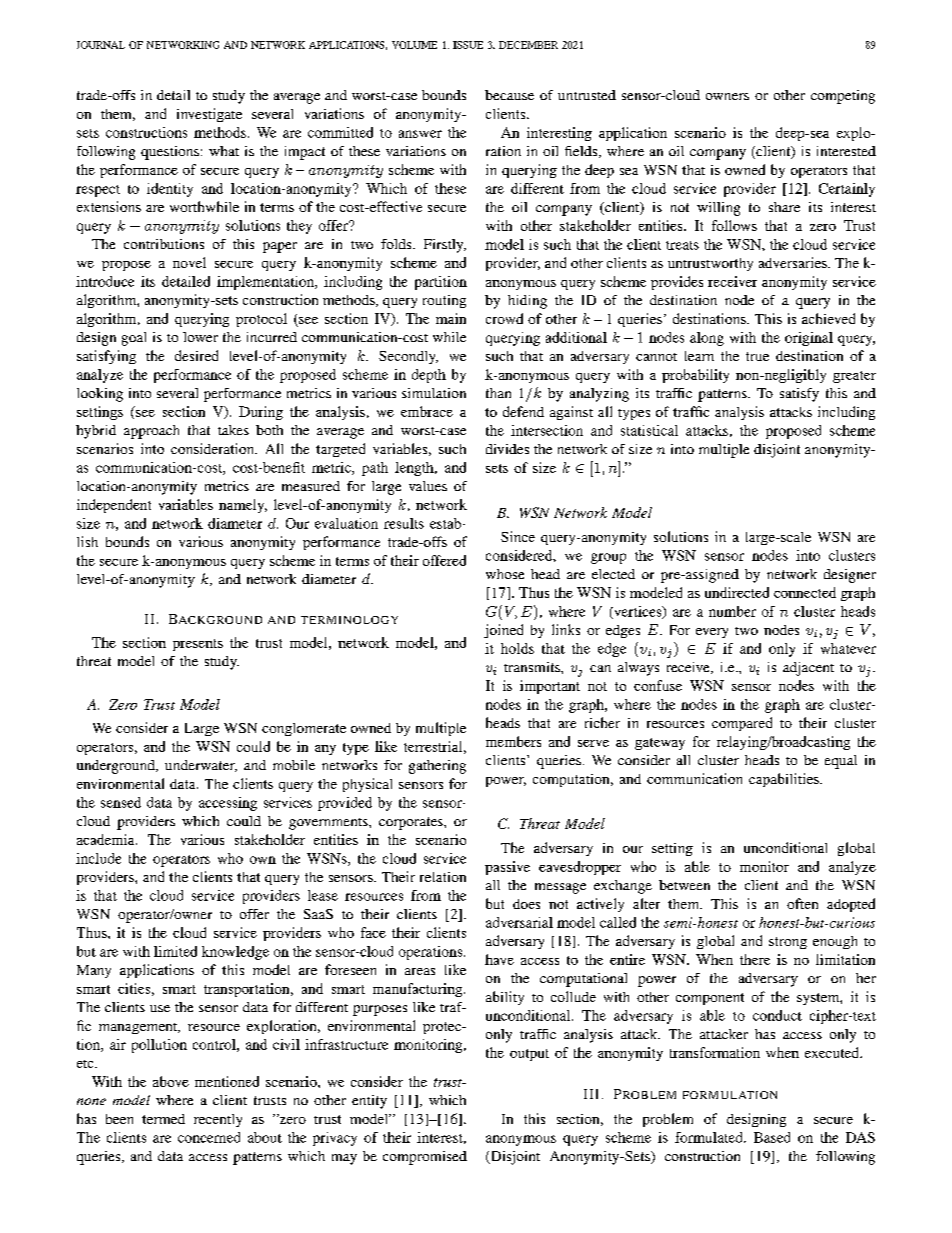 The height and width of the screenshot is (1233, 952). What do you see at coordinates (519, 922) in the screenshot?
I see `adversarial` at bounding box center [519, 922].
